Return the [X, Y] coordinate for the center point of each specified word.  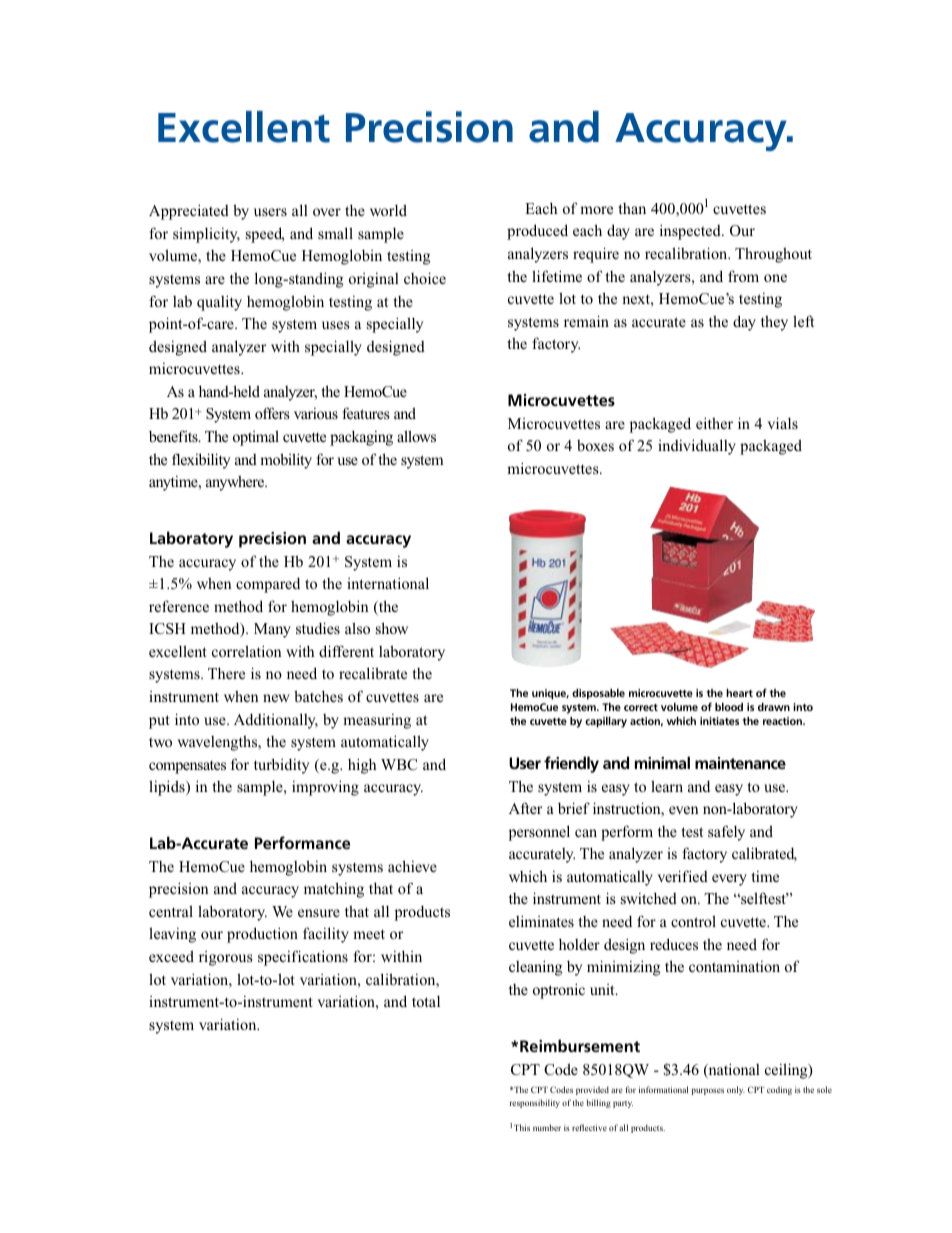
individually [697, 447]
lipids [168, 788]
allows [416, 436]
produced [537, 232]
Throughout [773, 255]
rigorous [226, 958]
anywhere [236, 483]
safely [726, 833]
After [525, 808]
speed [265, 235]
